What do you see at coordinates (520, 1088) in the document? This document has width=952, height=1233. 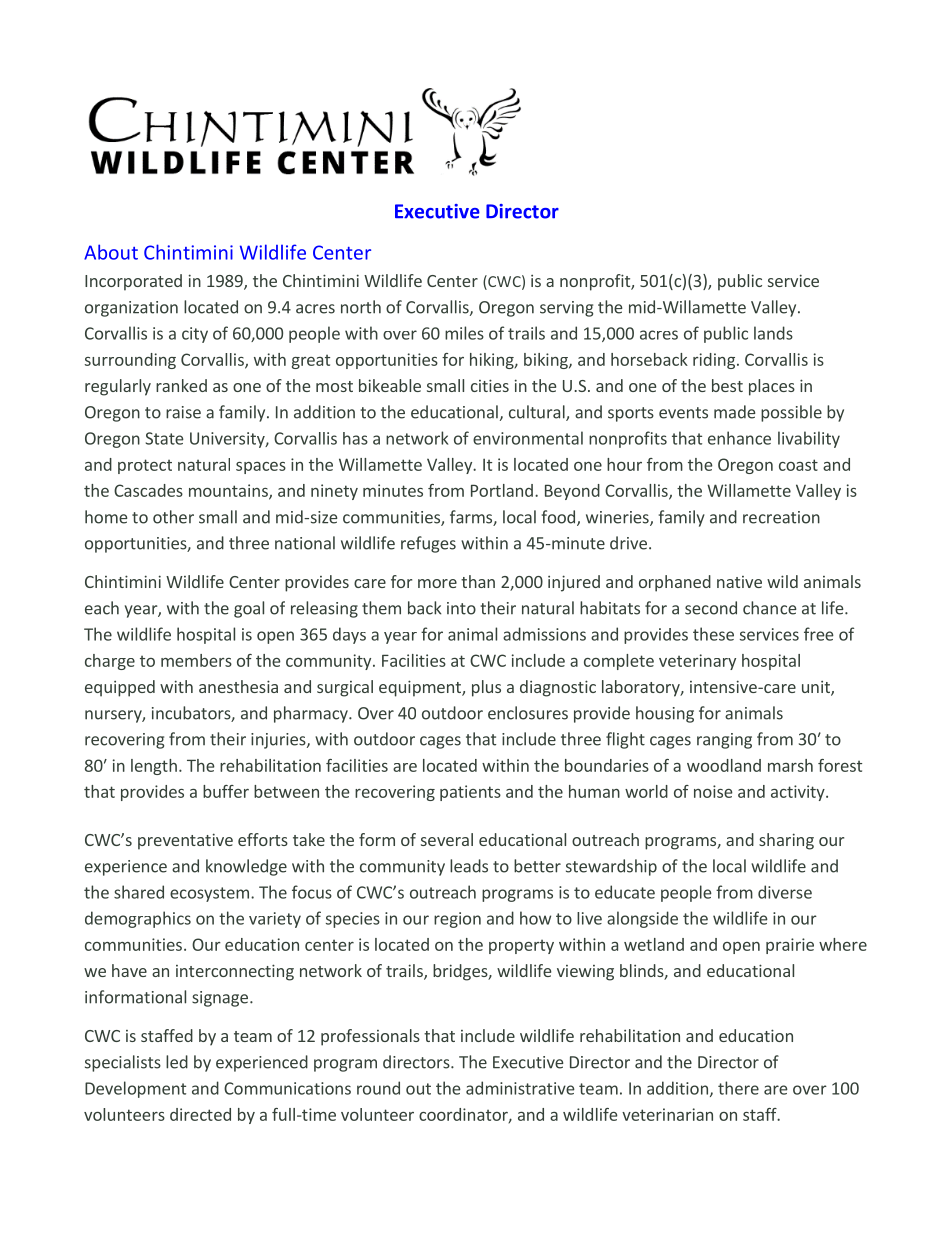 I see `administrative` at bounding box center [520, 1088].
